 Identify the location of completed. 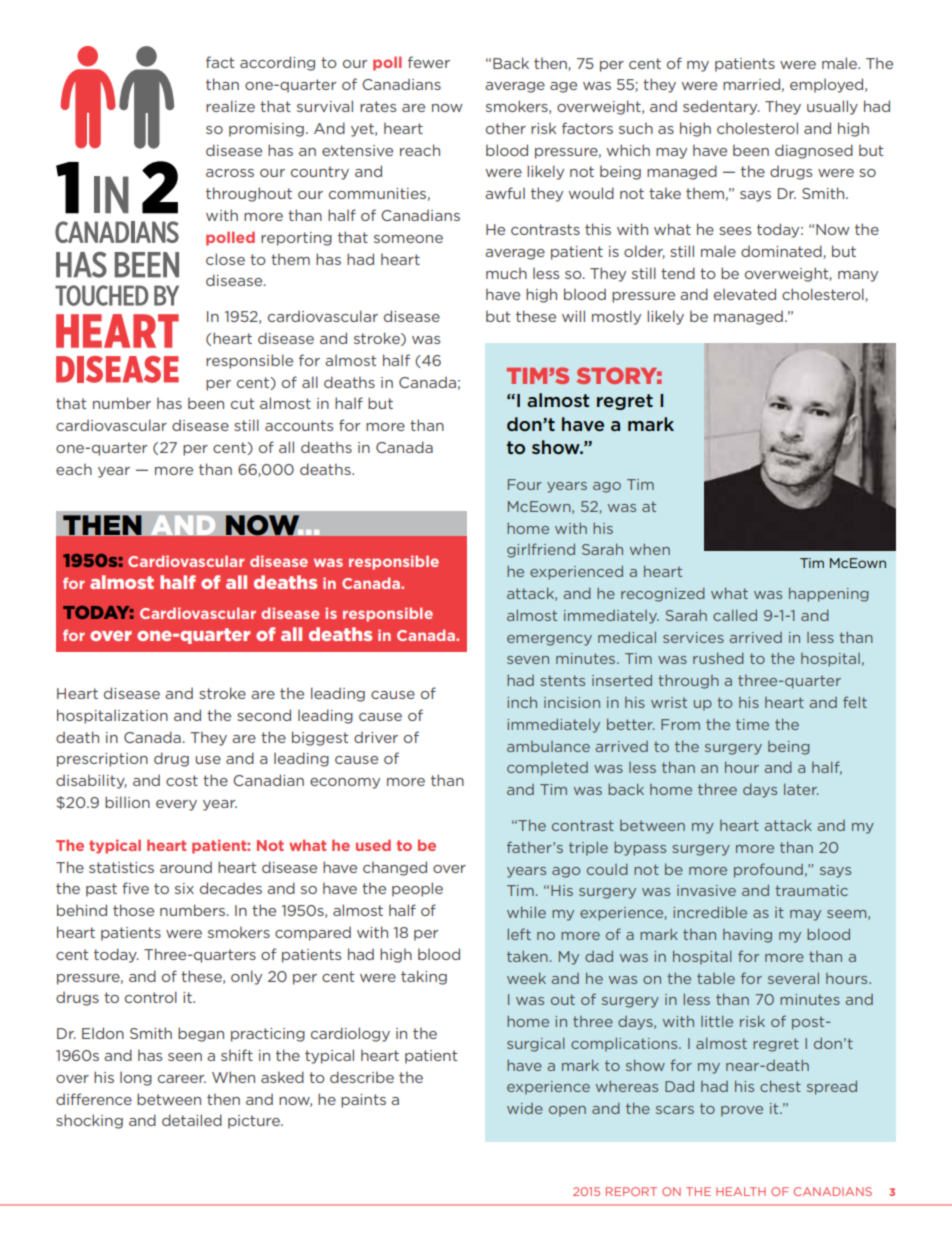
(547, 769).
